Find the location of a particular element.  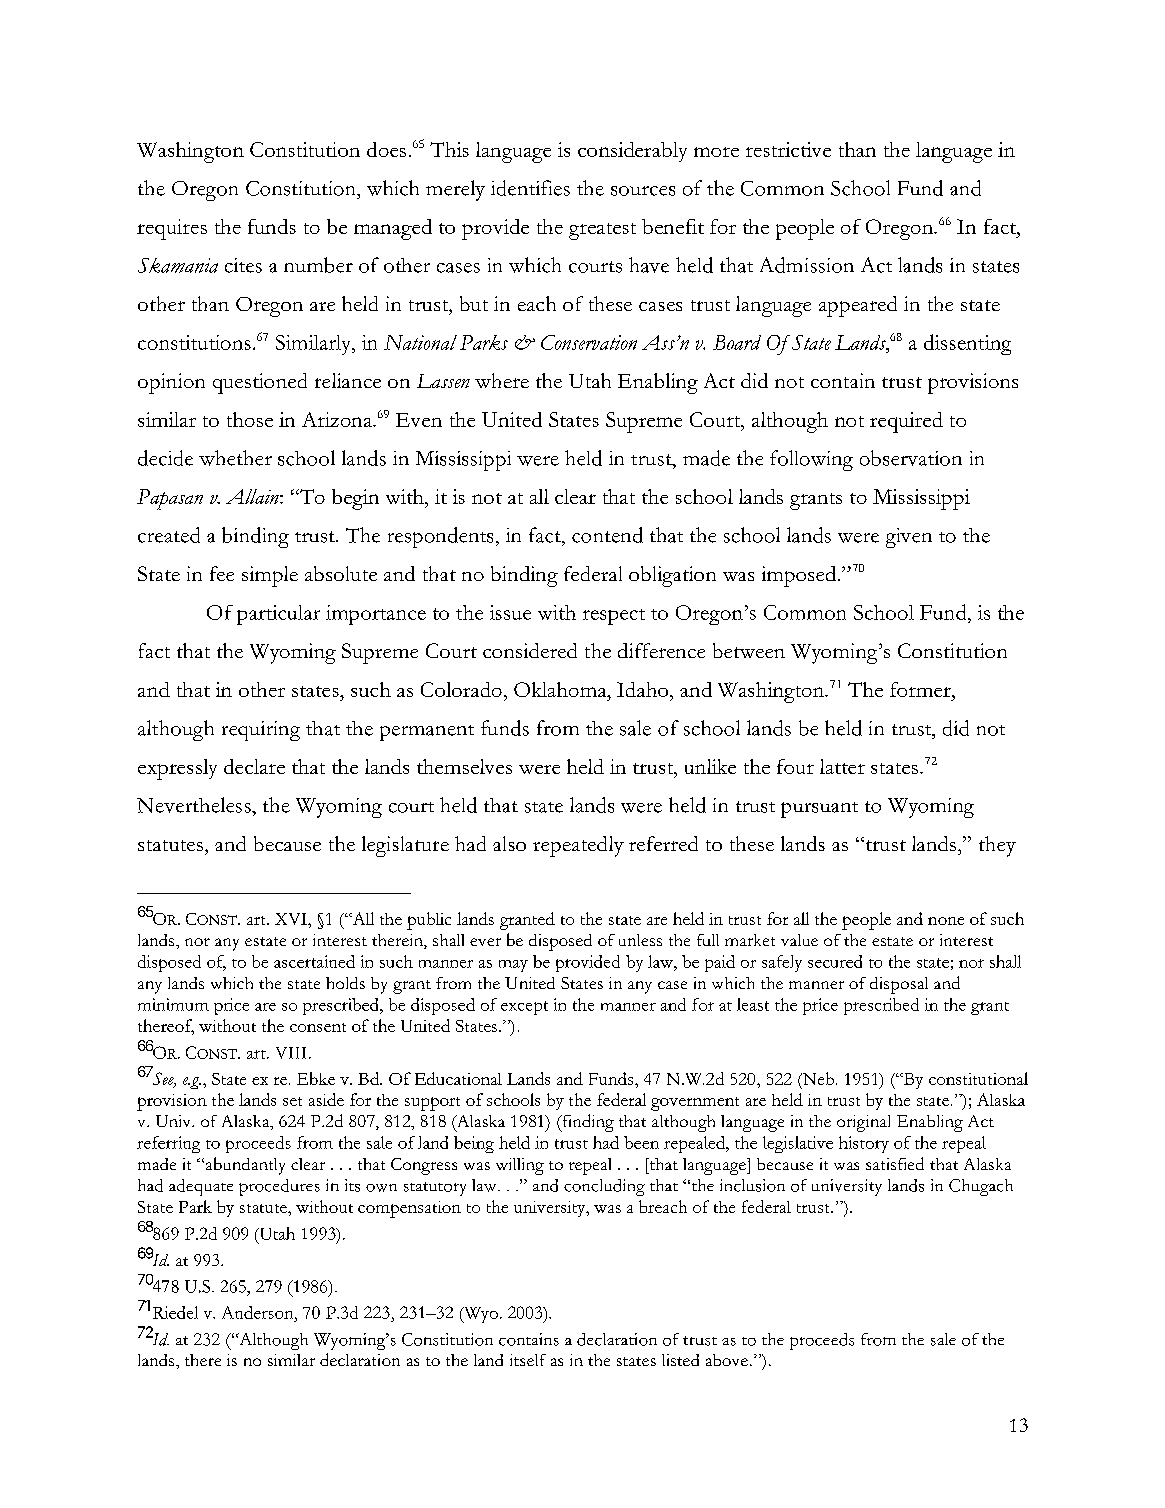

Anderson is located at coordinates (259, 1312).
